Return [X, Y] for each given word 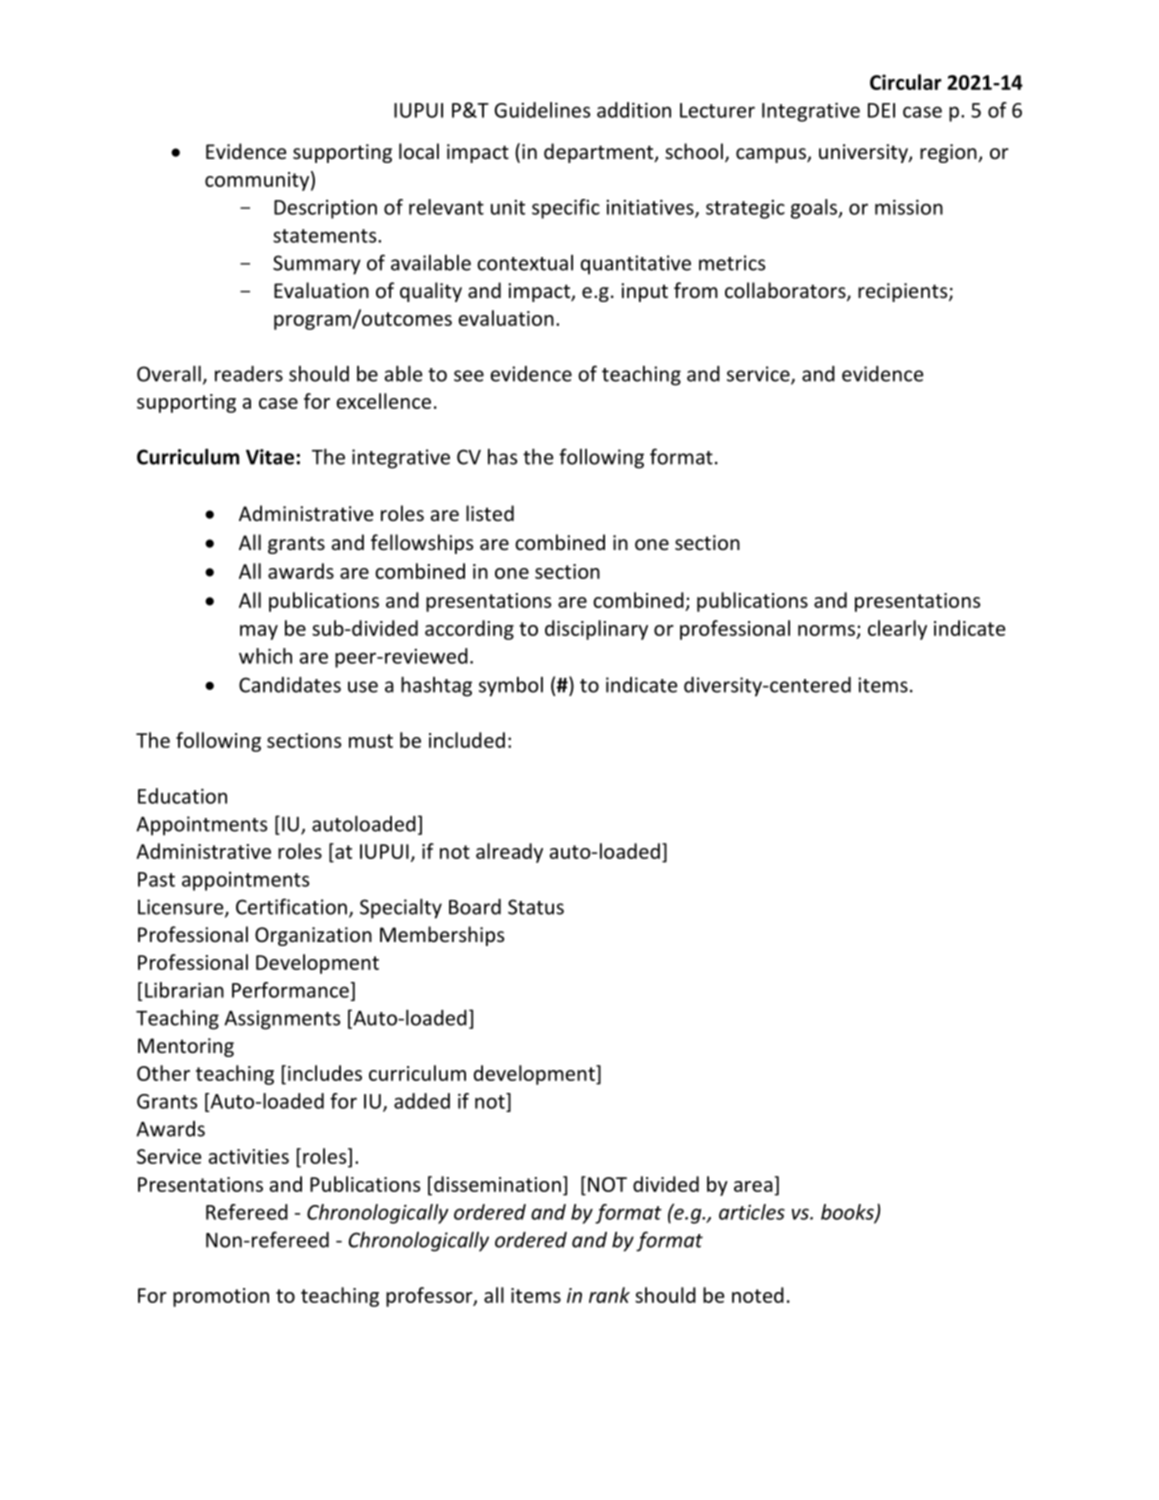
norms [826, 630]
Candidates [290, 685]
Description [325, 209]
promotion [221, 1297]
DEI [881, 110]
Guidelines [542, 110]
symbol [511, 687]
